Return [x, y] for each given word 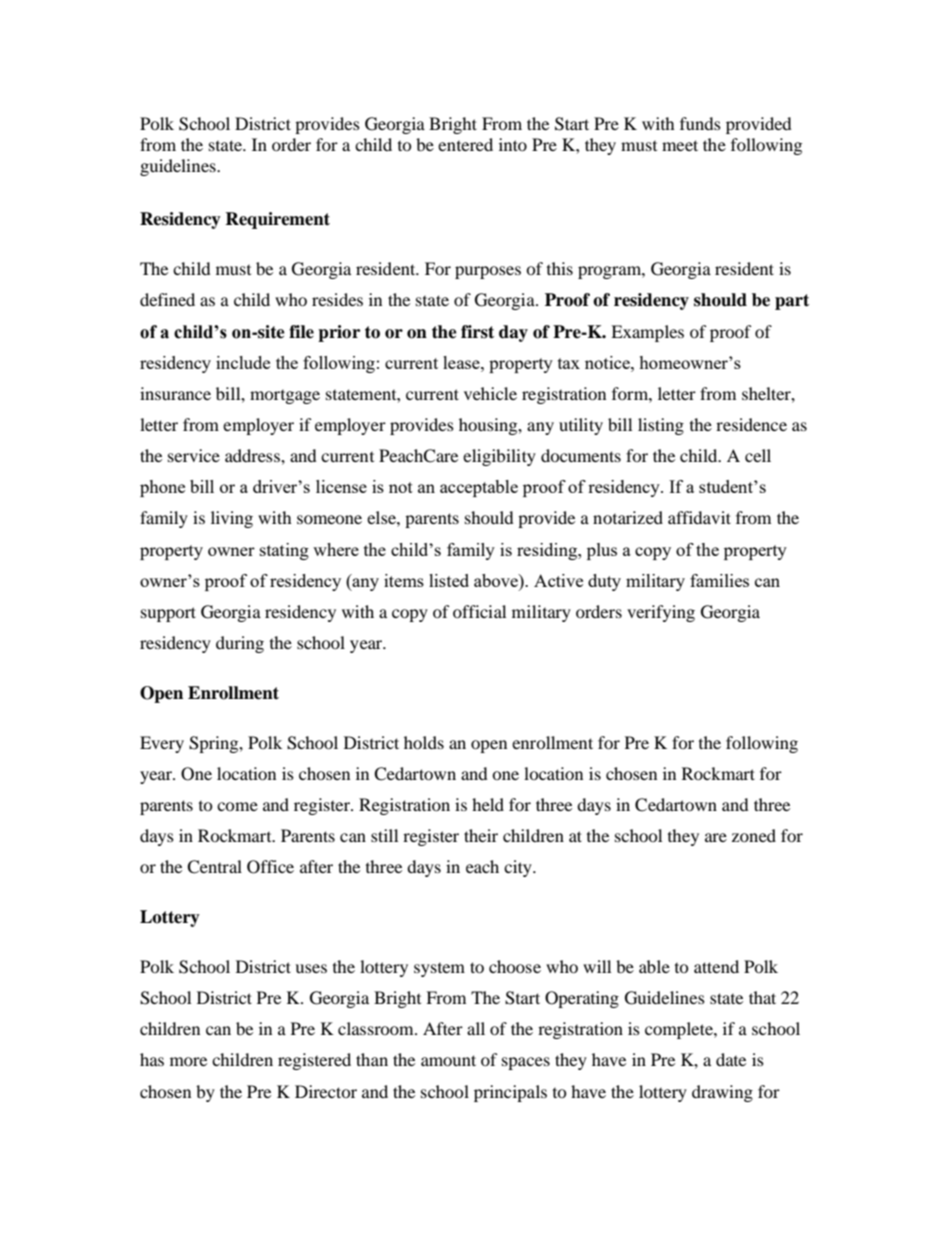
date [731, 1059]
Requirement [277, 220]
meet [680, 145]
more [188, 1061]
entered [465, 144]
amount [448, 1060]
